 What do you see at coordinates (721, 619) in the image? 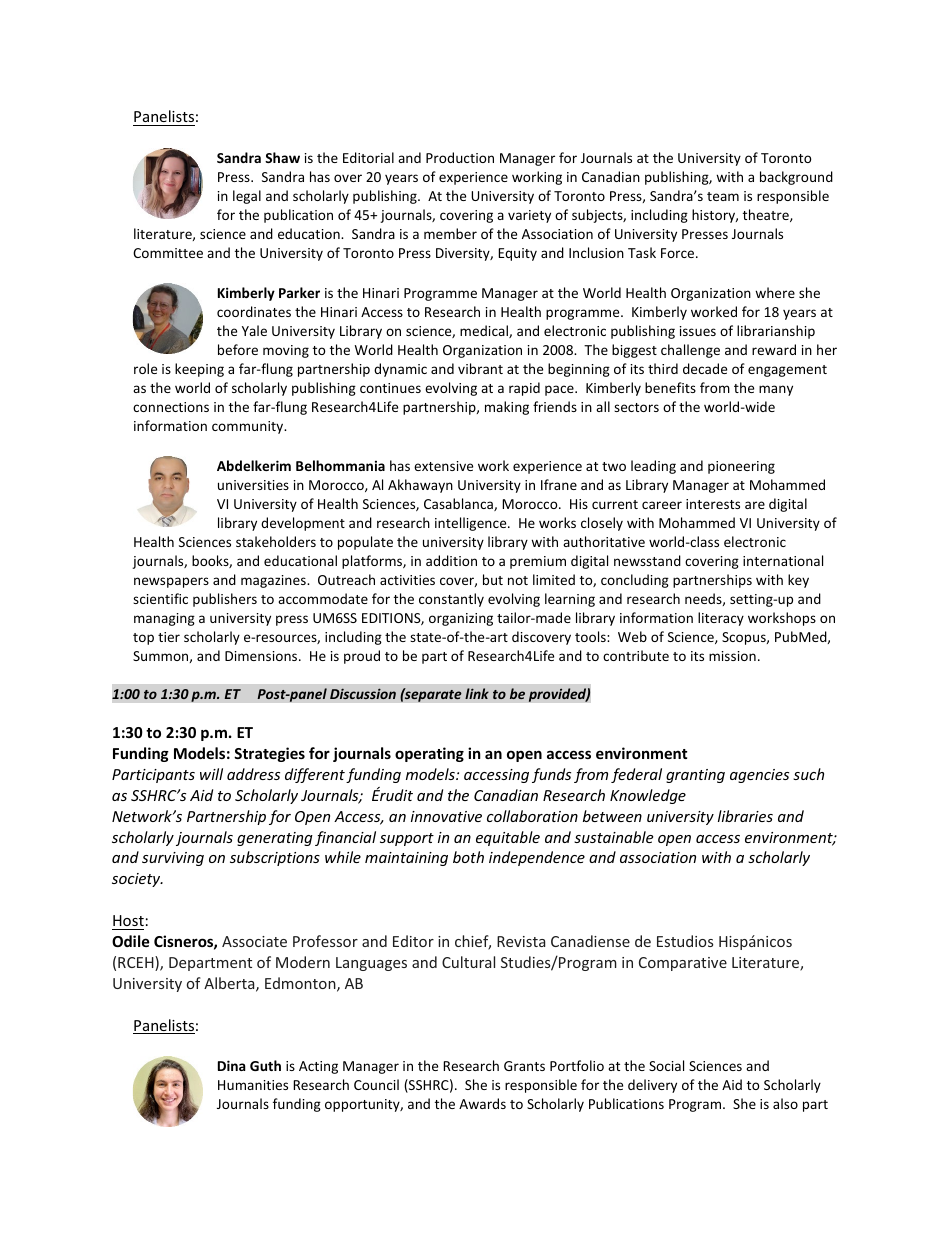
I see `literacy` at bounding box center [721, 619].
